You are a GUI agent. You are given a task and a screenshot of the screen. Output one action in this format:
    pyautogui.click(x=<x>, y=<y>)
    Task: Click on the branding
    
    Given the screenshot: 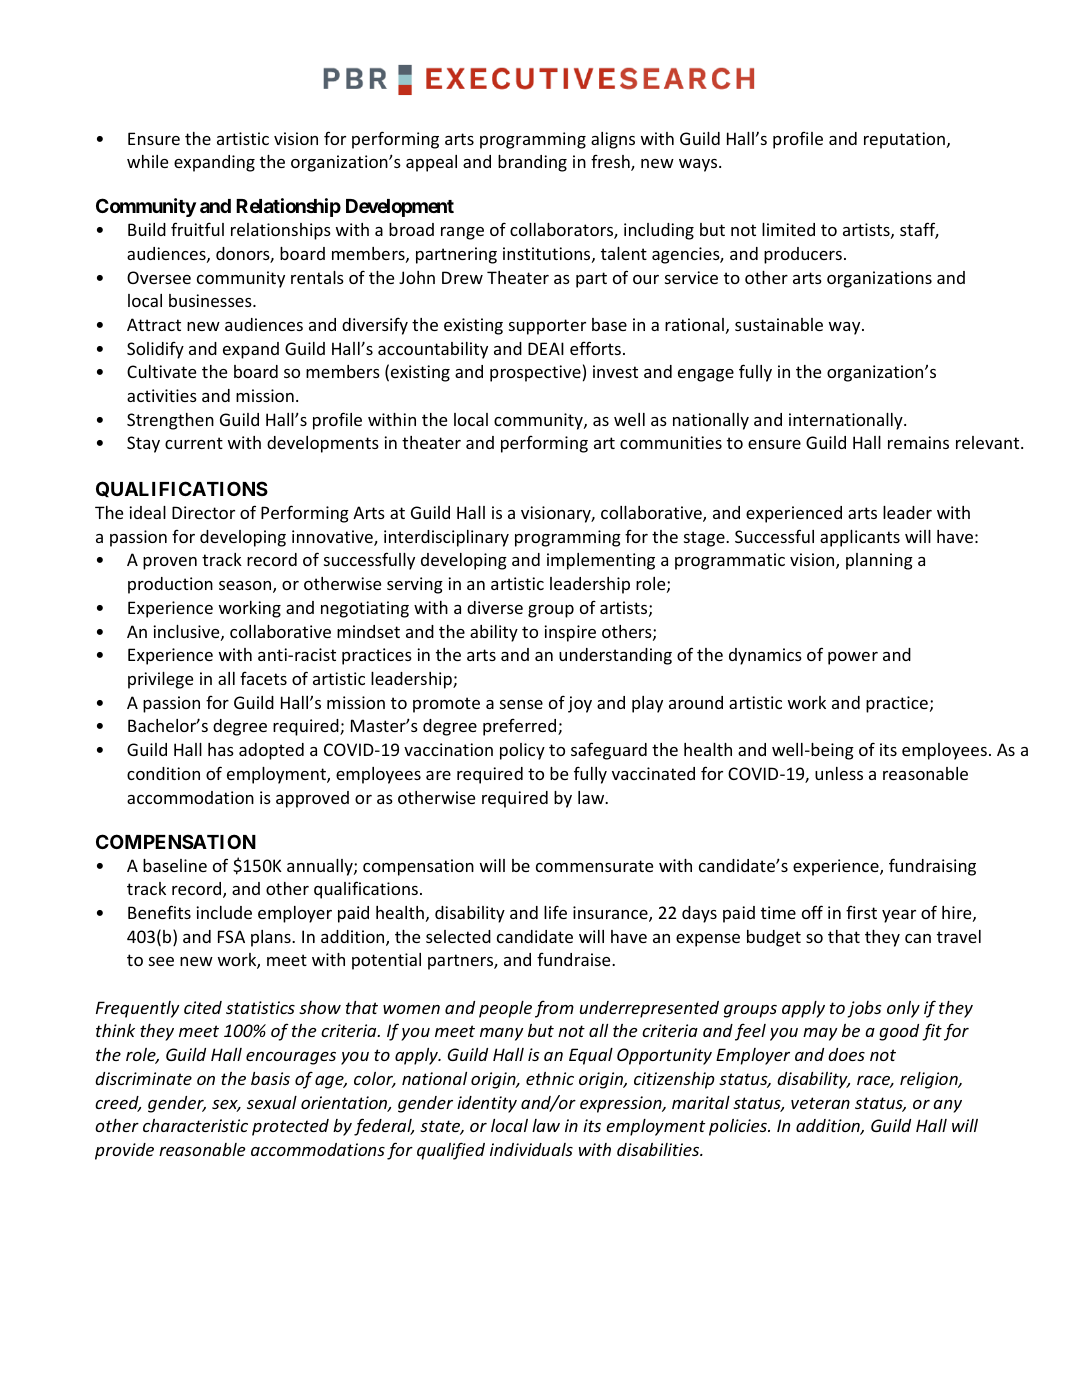 What is the action you would take?
    pyautogui.click(x=532, y=163)
